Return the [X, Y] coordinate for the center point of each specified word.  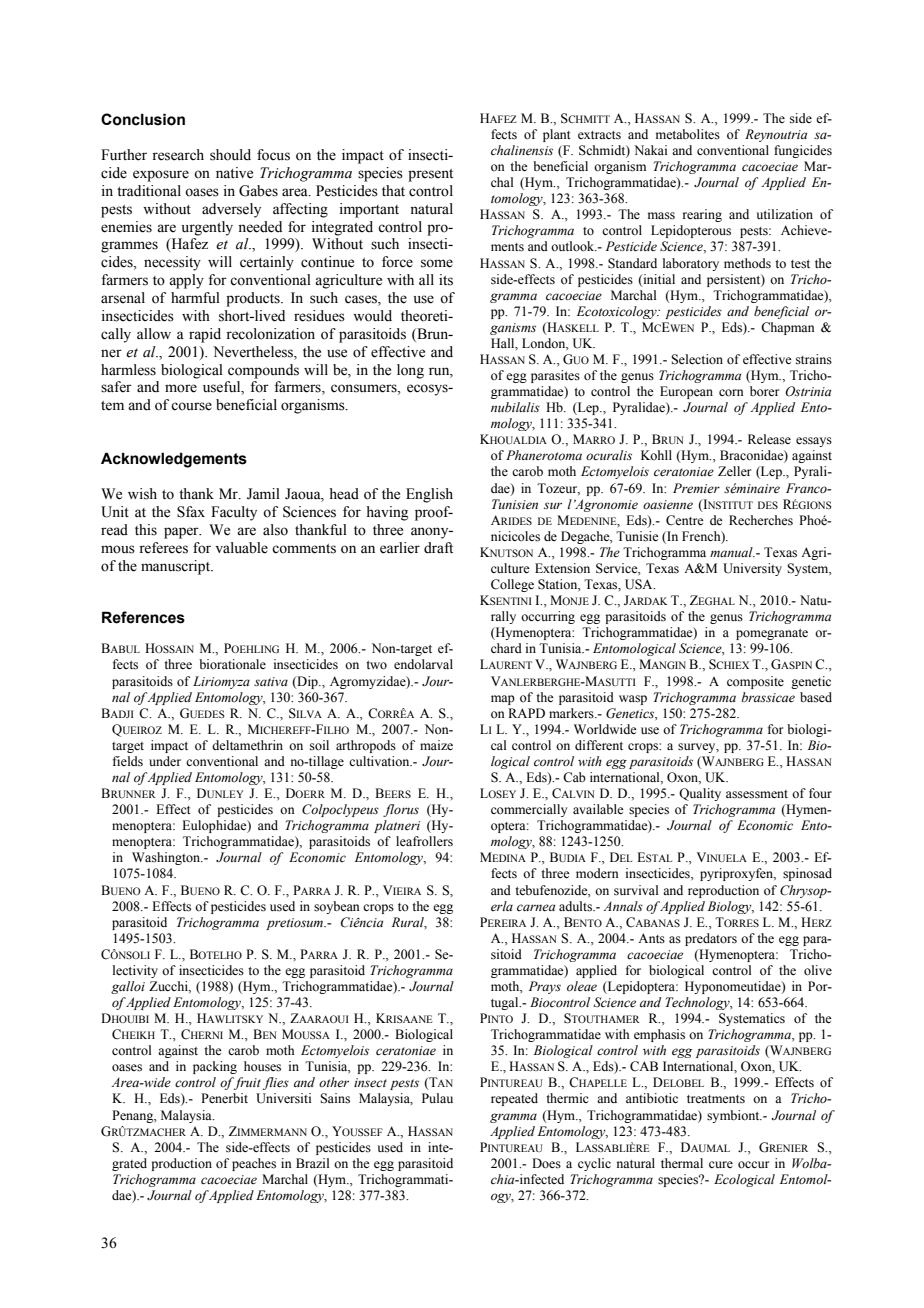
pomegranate [772, 634]
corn [731, 393]
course [191, 406]
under [165, 761]
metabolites [688, 134]
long [410, 371]
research [178, 155]
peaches [254, 1164]
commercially [529, 810]
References [143, 617]
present [430, 175]
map [503, 700]
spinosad [807, 874]
